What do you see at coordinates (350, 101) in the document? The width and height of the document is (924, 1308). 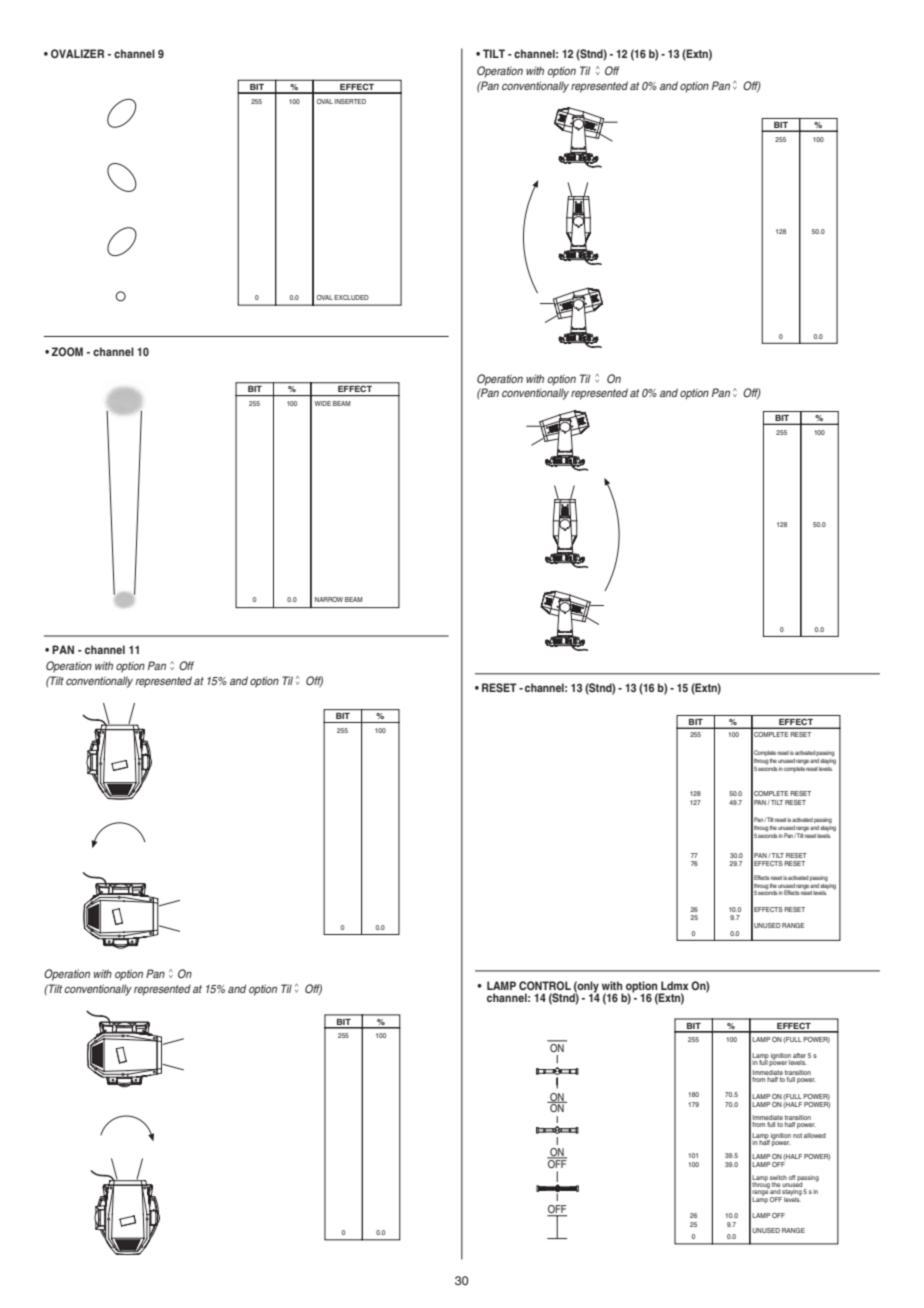 I see `INSERTED` at bounding box center [350, 101].
